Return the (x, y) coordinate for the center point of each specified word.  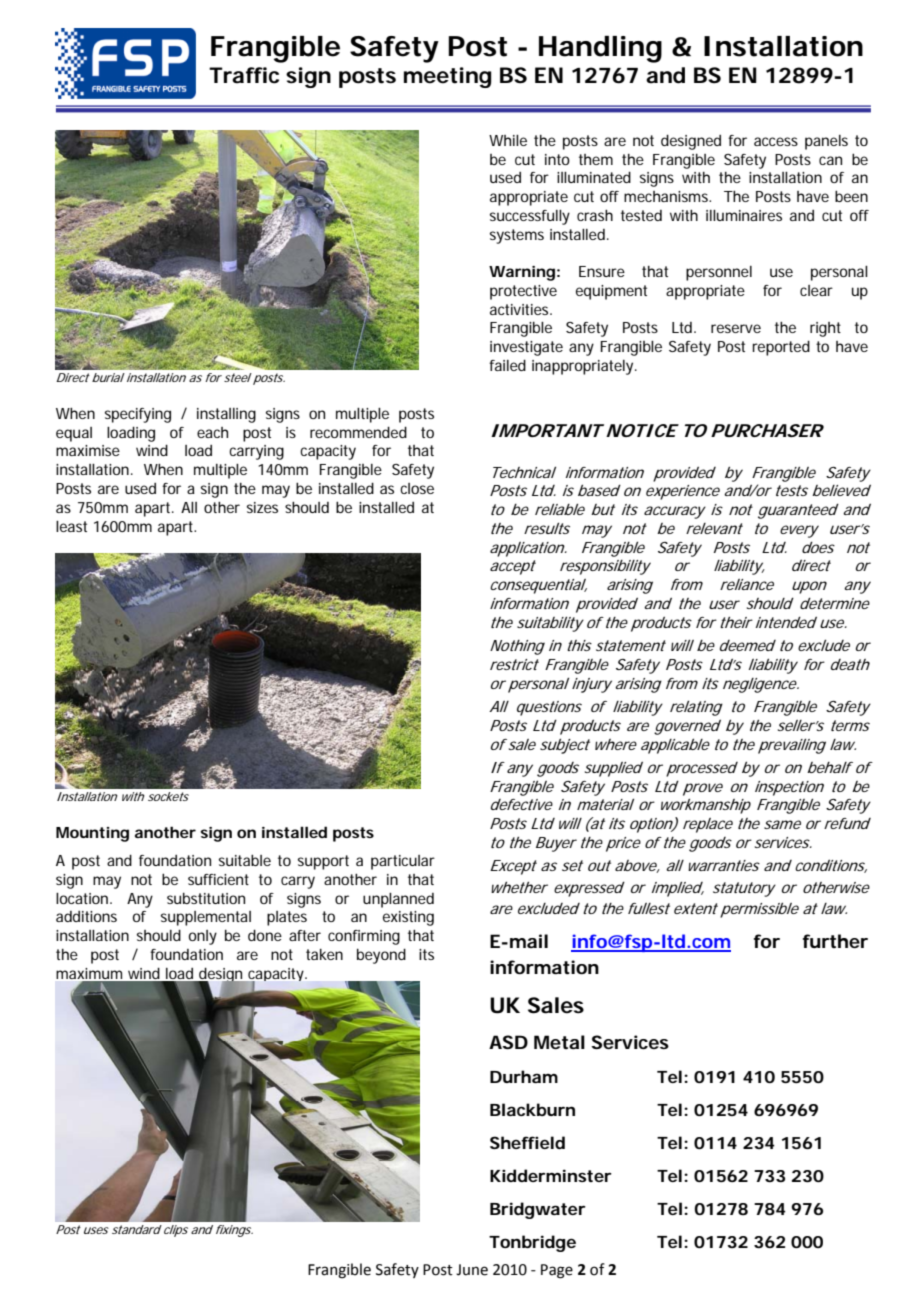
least (71, 526)
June (472, 1270)
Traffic (244, 75)
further (835, 941)
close (417, 488)
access (776, 141)
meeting (448, 77)
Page (557, 1271)
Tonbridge (532, 1243)
